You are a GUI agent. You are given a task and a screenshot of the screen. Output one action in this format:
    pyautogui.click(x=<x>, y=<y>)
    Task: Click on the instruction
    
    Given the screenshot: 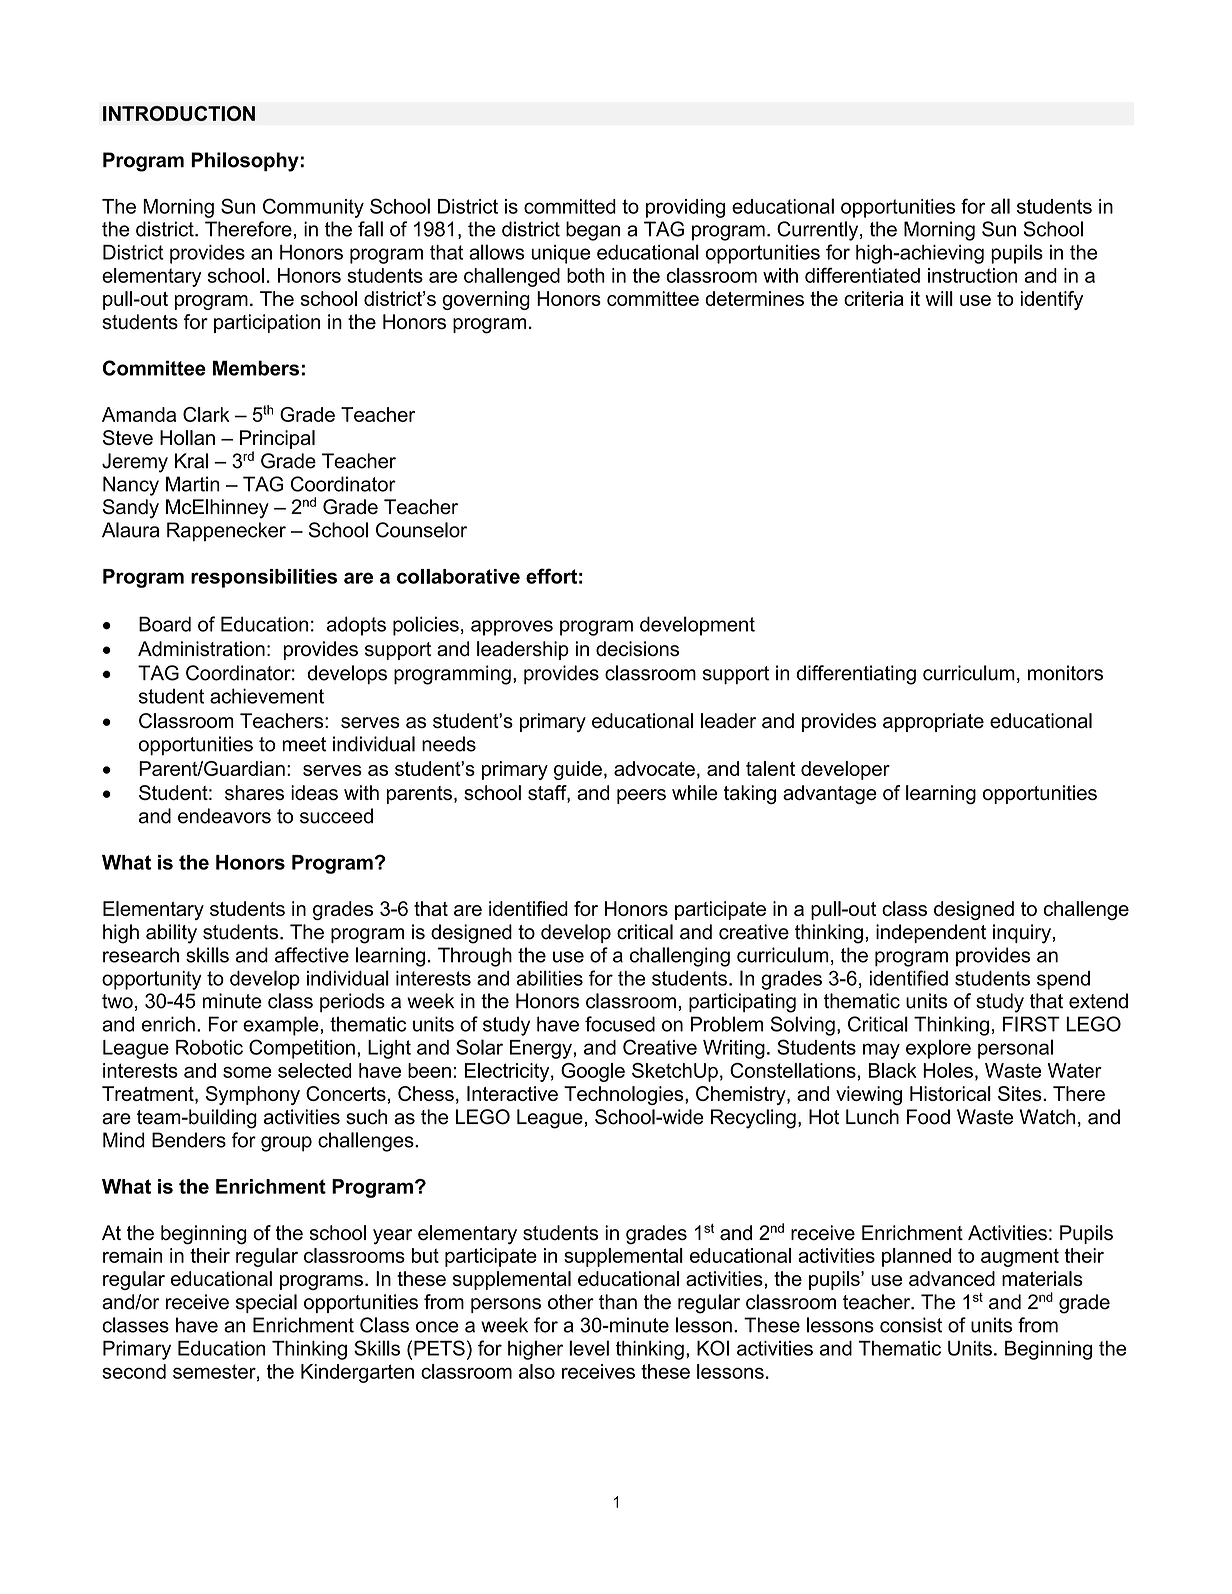 What is the action you would take?
    pyautogui.click(x=972, y=275)
